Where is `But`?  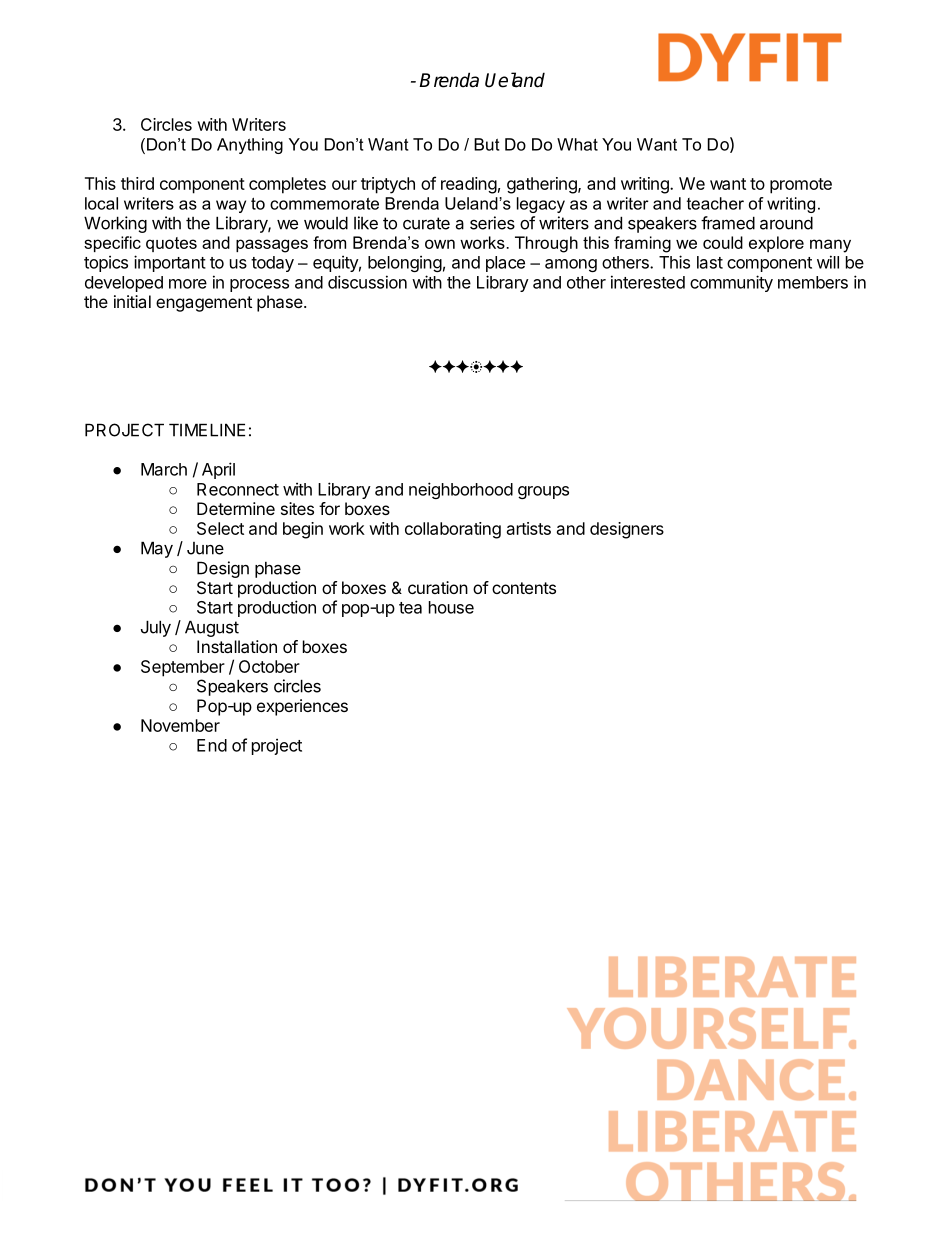 But is located at coordinates (486, 144).
